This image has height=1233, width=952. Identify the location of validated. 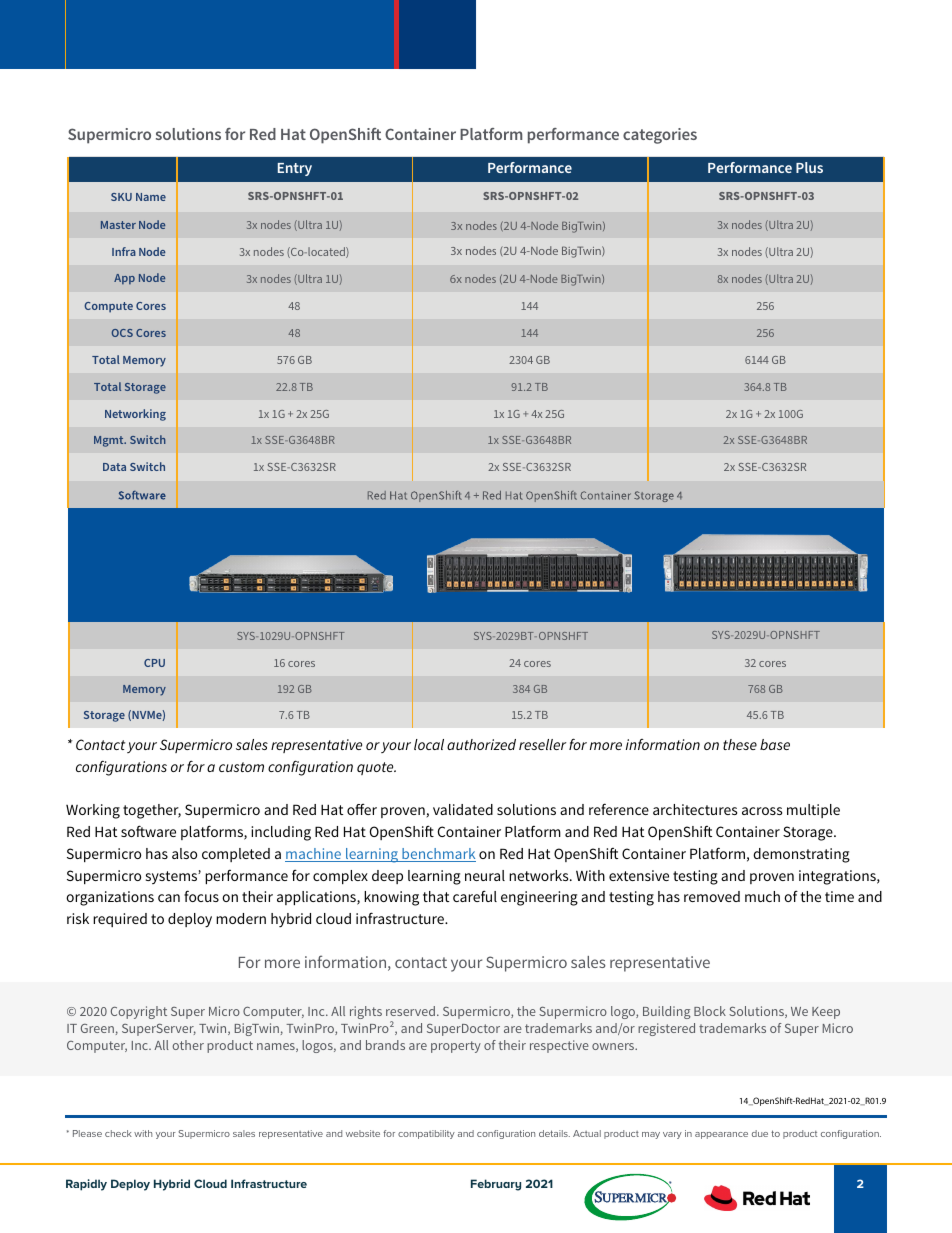
(463, 809).
